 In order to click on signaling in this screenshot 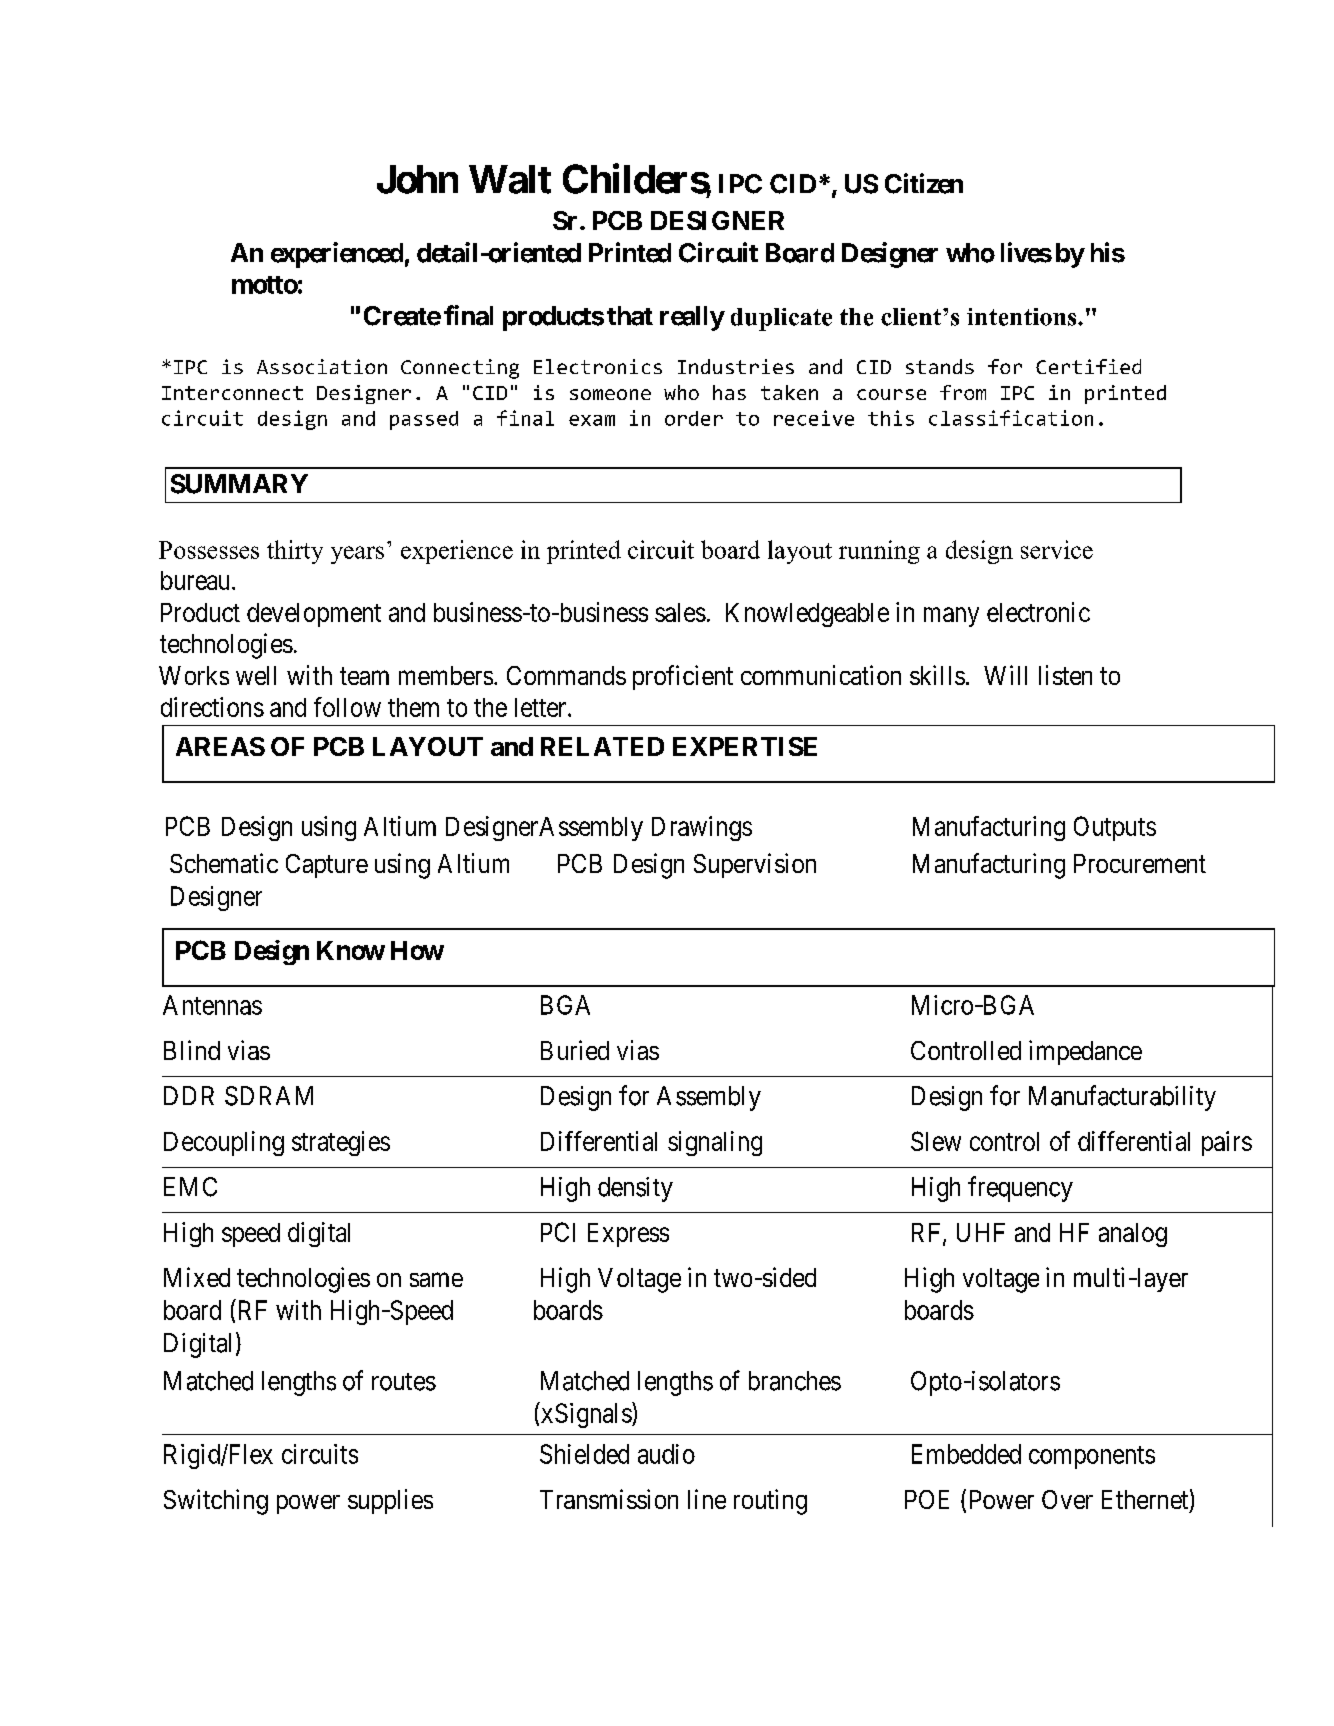, I will do `click(715, 1143)`.
